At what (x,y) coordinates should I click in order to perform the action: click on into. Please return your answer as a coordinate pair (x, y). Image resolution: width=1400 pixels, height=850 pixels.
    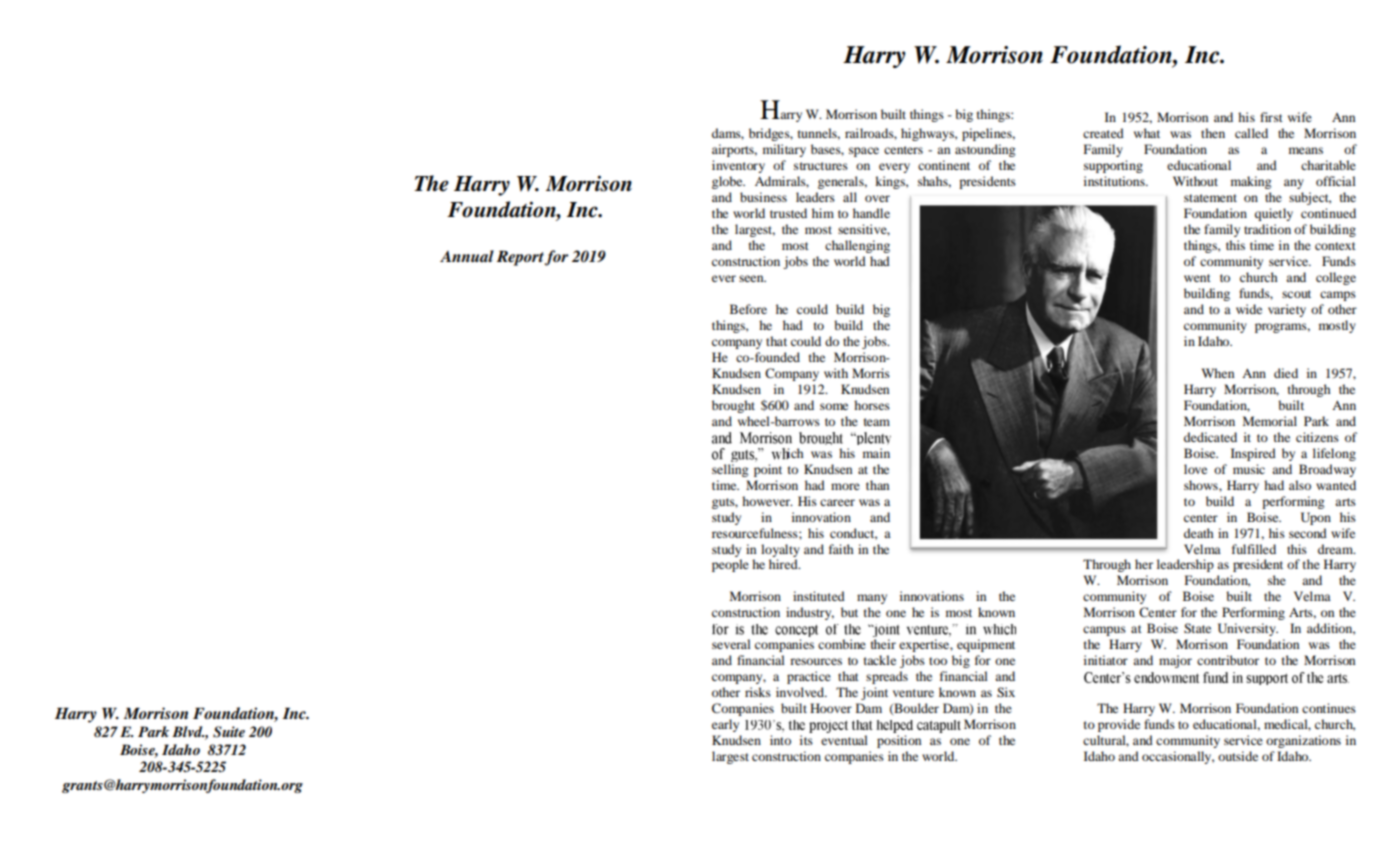
    Looking at the image, I should click on (780, 740).
